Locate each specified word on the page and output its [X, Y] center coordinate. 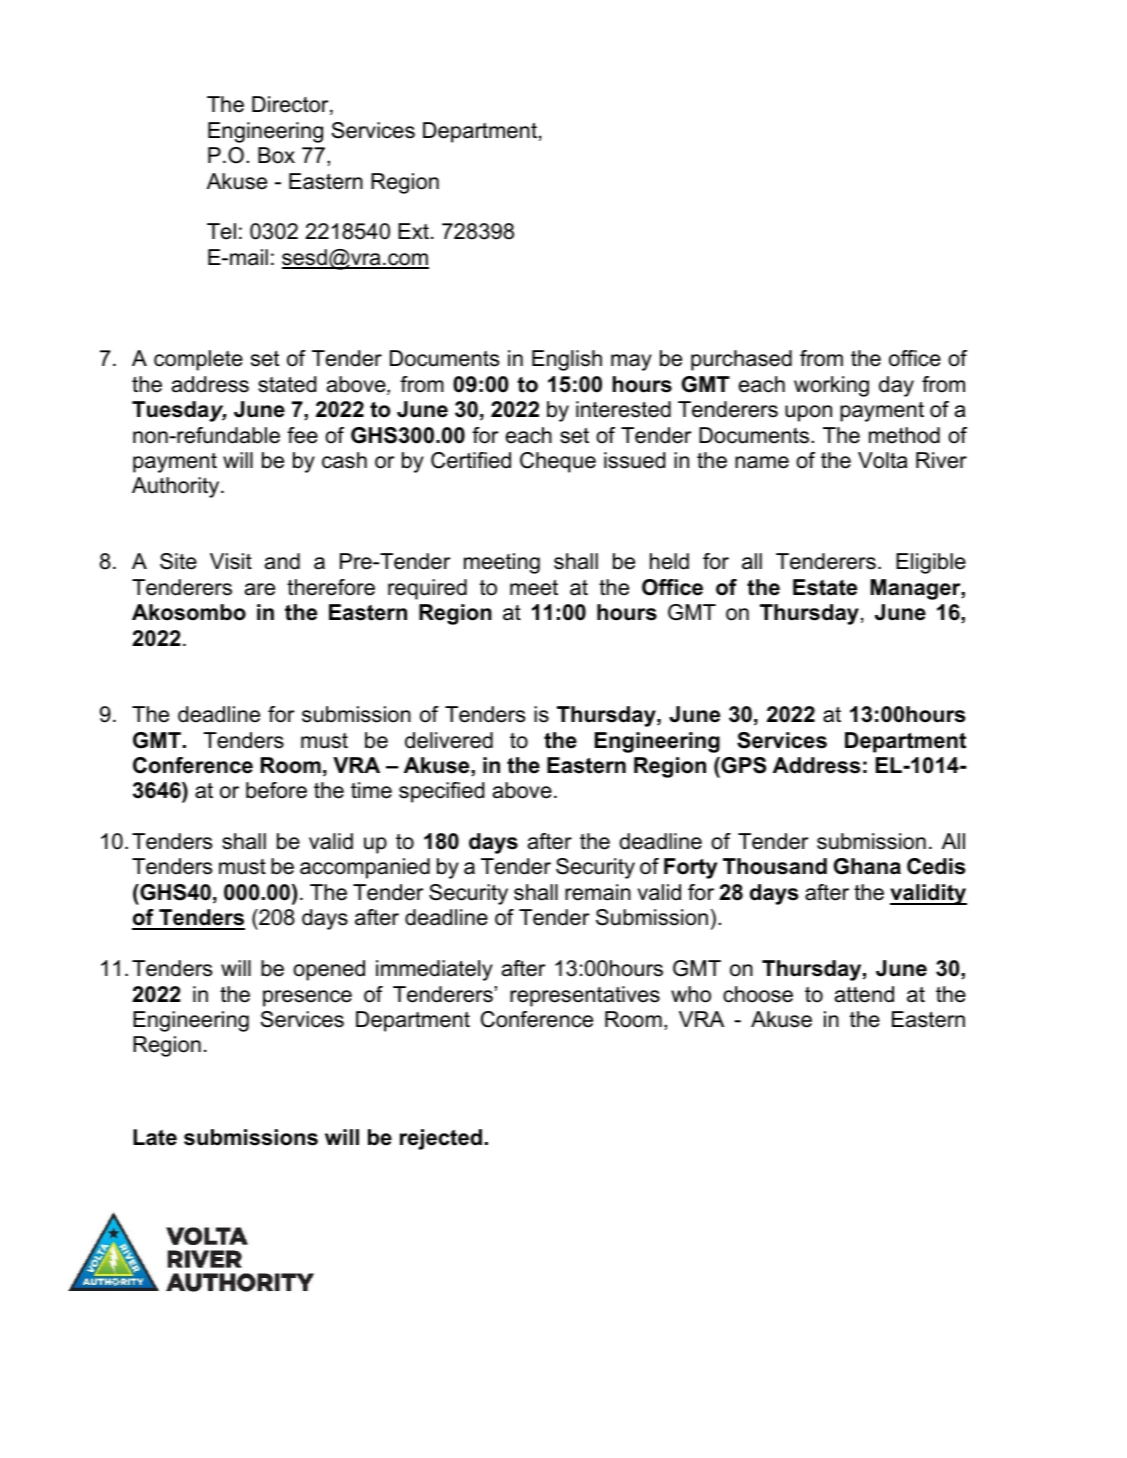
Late [155, 1137]
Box [276, 155]
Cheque [558, 462]
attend [864, 994]
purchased [741, 360]
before [276, 790]
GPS [742, 765]
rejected [441, 1139]
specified [441, 792]
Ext [413, 231]
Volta [882, 460]
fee [302, 435]
